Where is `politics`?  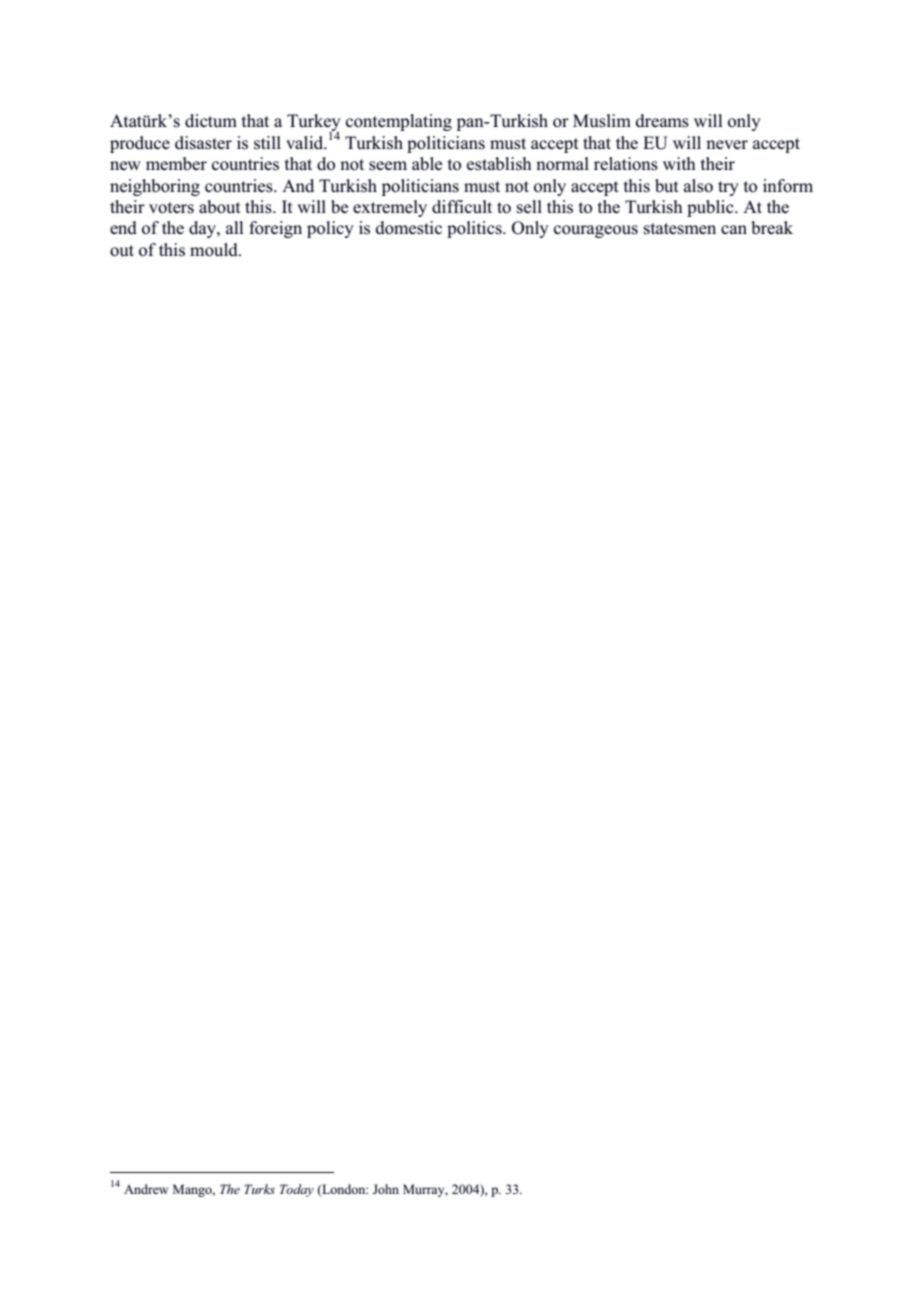 politics is located at coordinates (475, 229).
